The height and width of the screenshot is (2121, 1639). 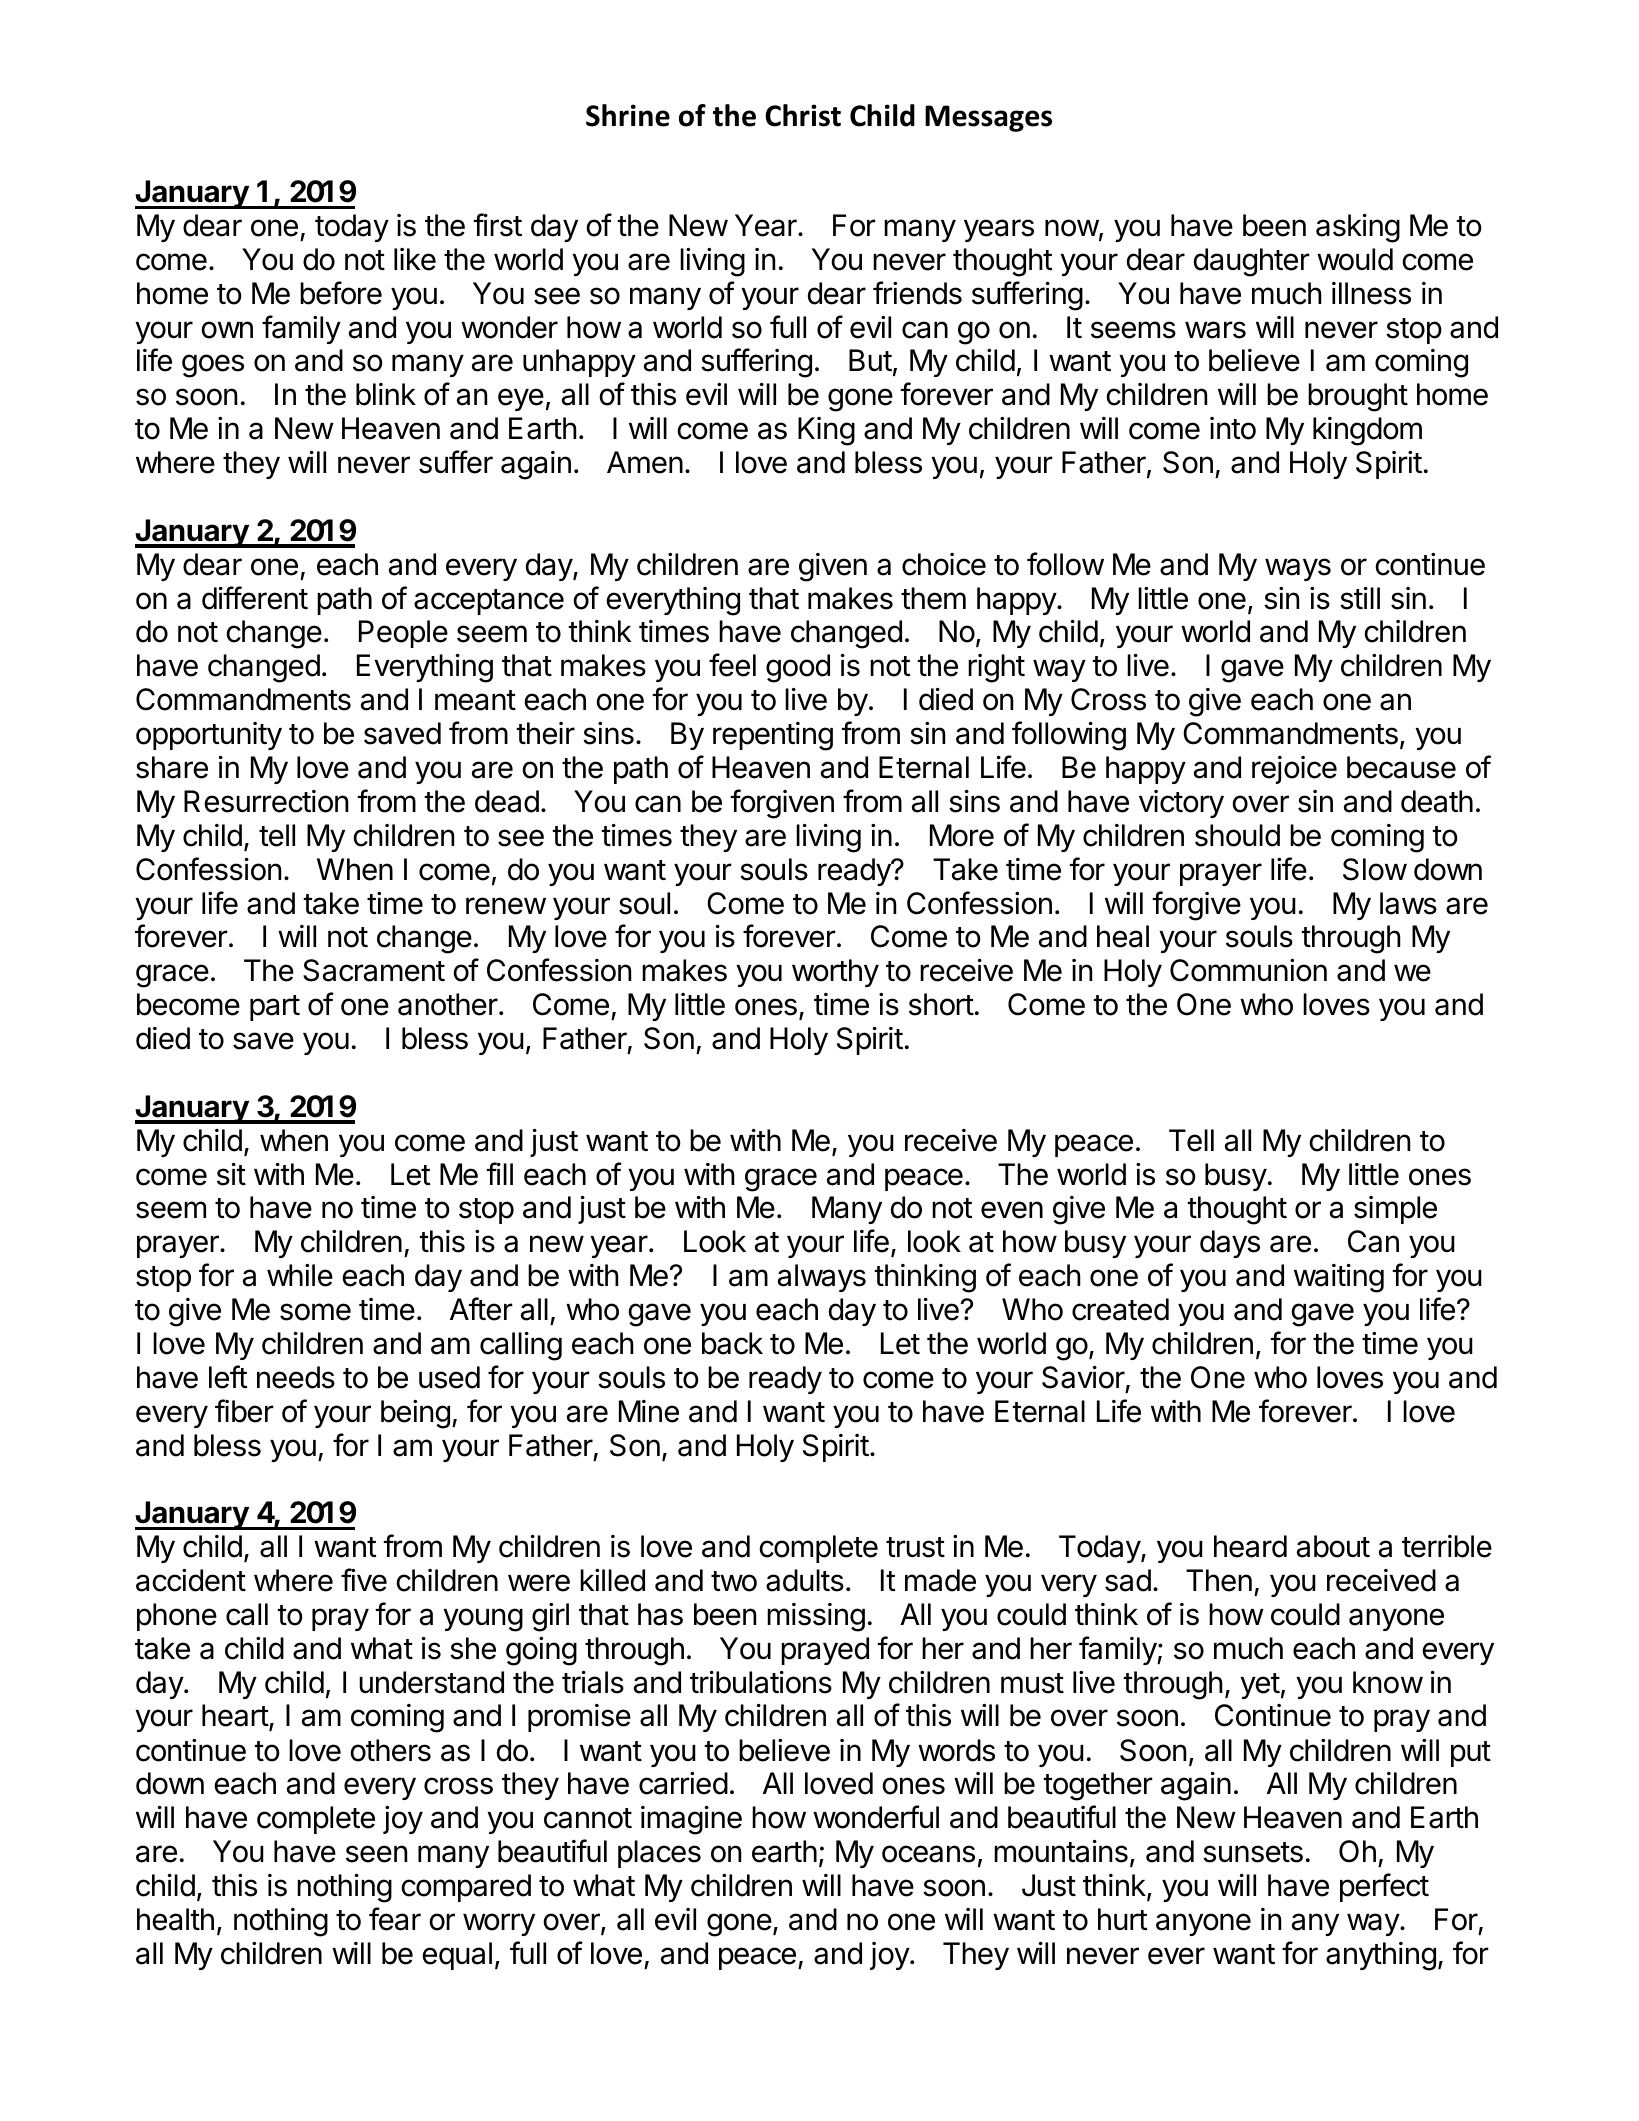 I want to click on part, so click(x=275, y=1008).
